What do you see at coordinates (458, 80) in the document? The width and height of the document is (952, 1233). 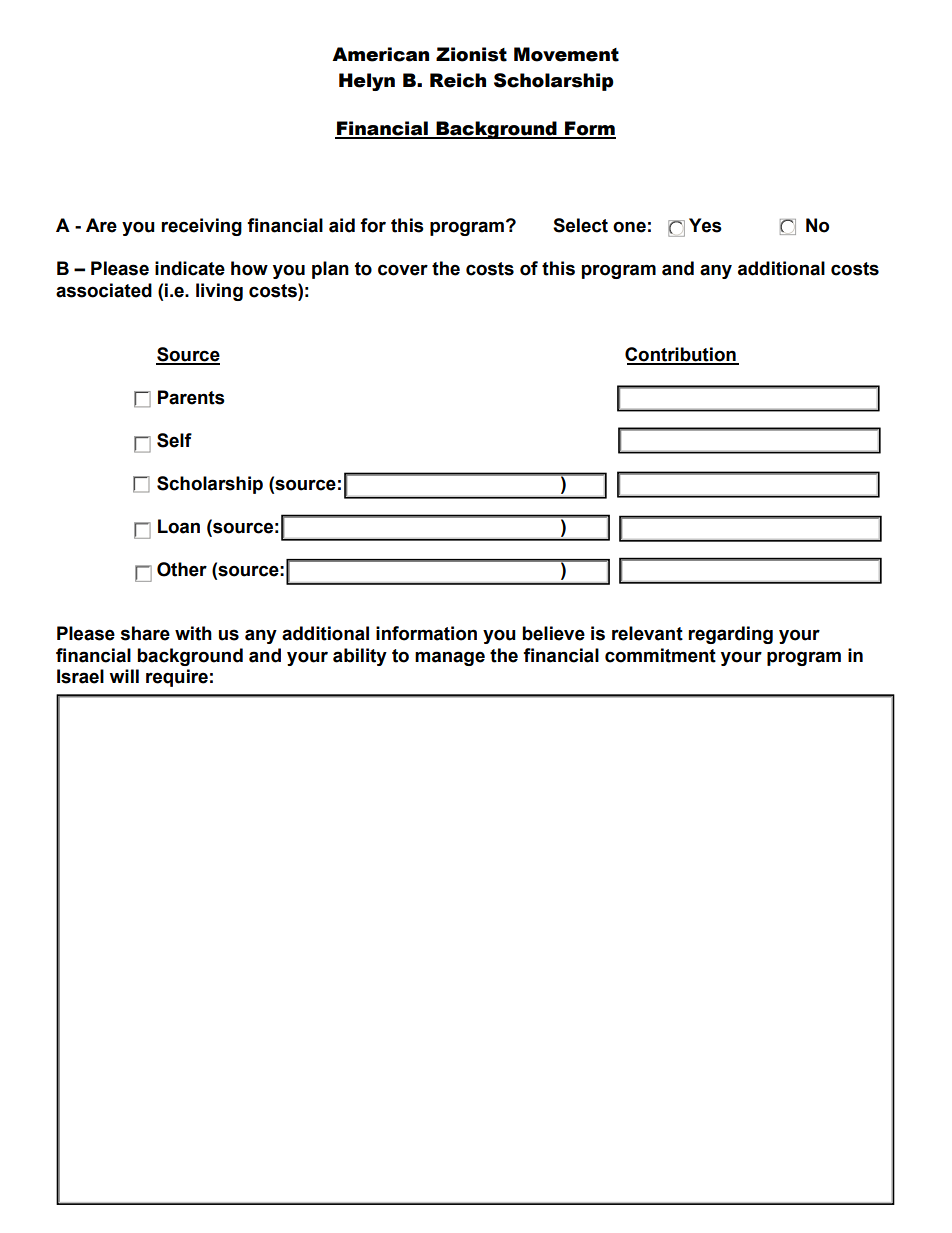 I see `Reich` at bounding box center [458, 80].
